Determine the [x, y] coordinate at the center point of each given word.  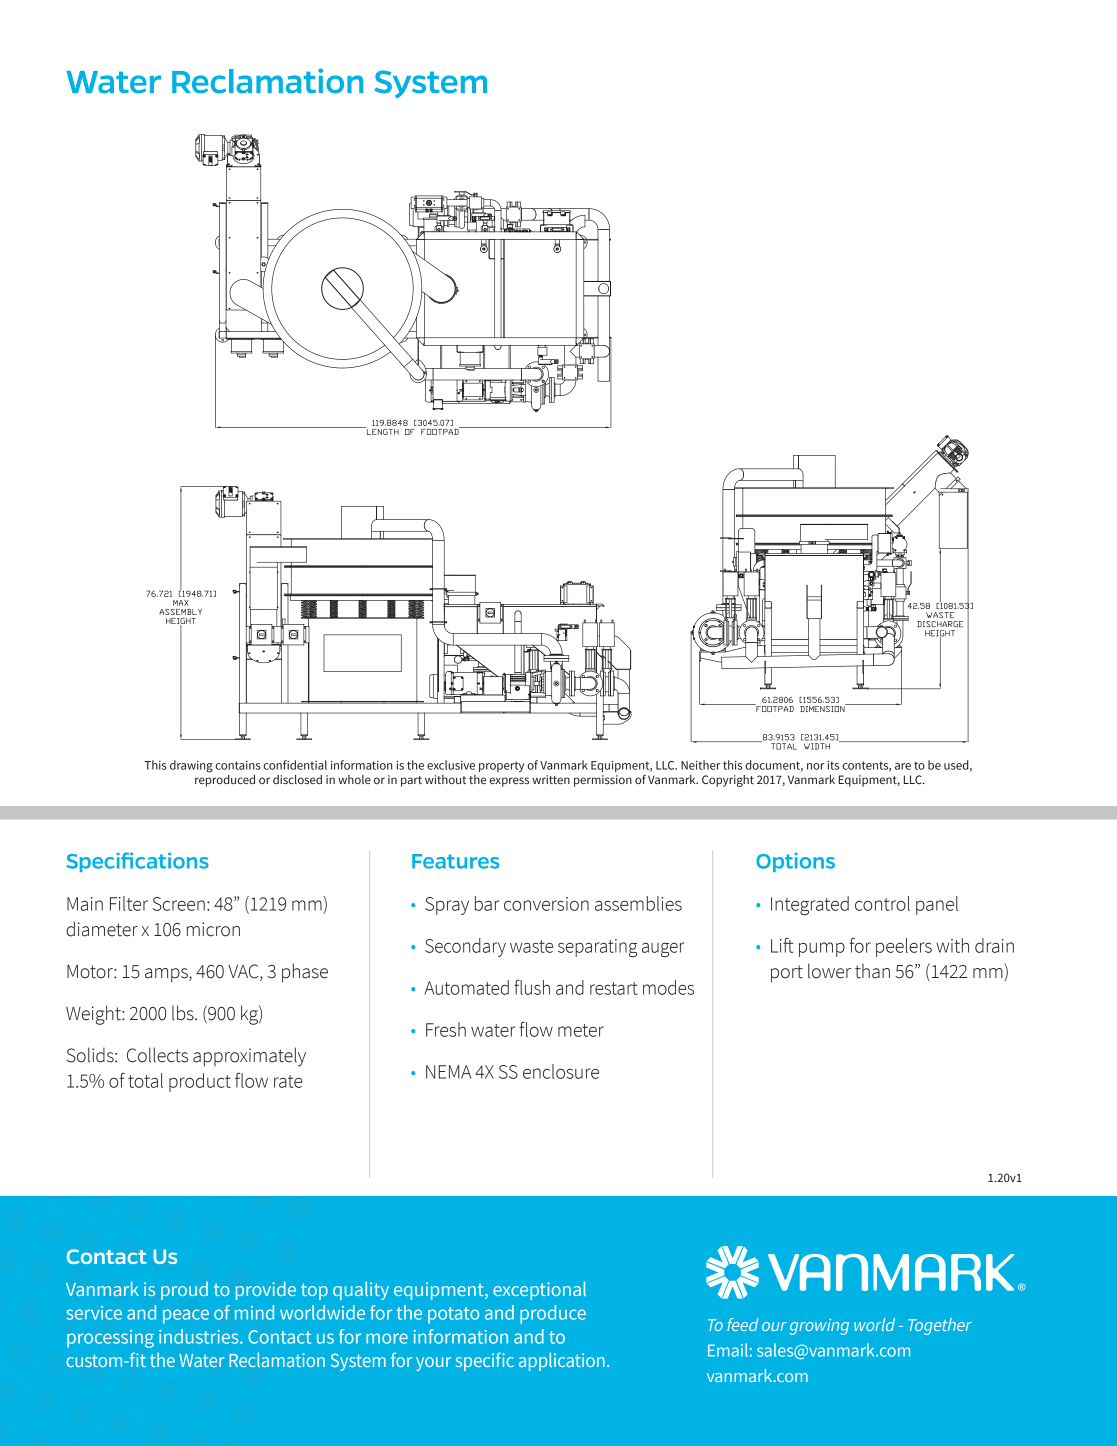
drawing [191, 766]
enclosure [561, 1071]
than [872, 971]
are [903, 766]
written [551, 779]
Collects [157, 1055]
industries [200, 1336]
